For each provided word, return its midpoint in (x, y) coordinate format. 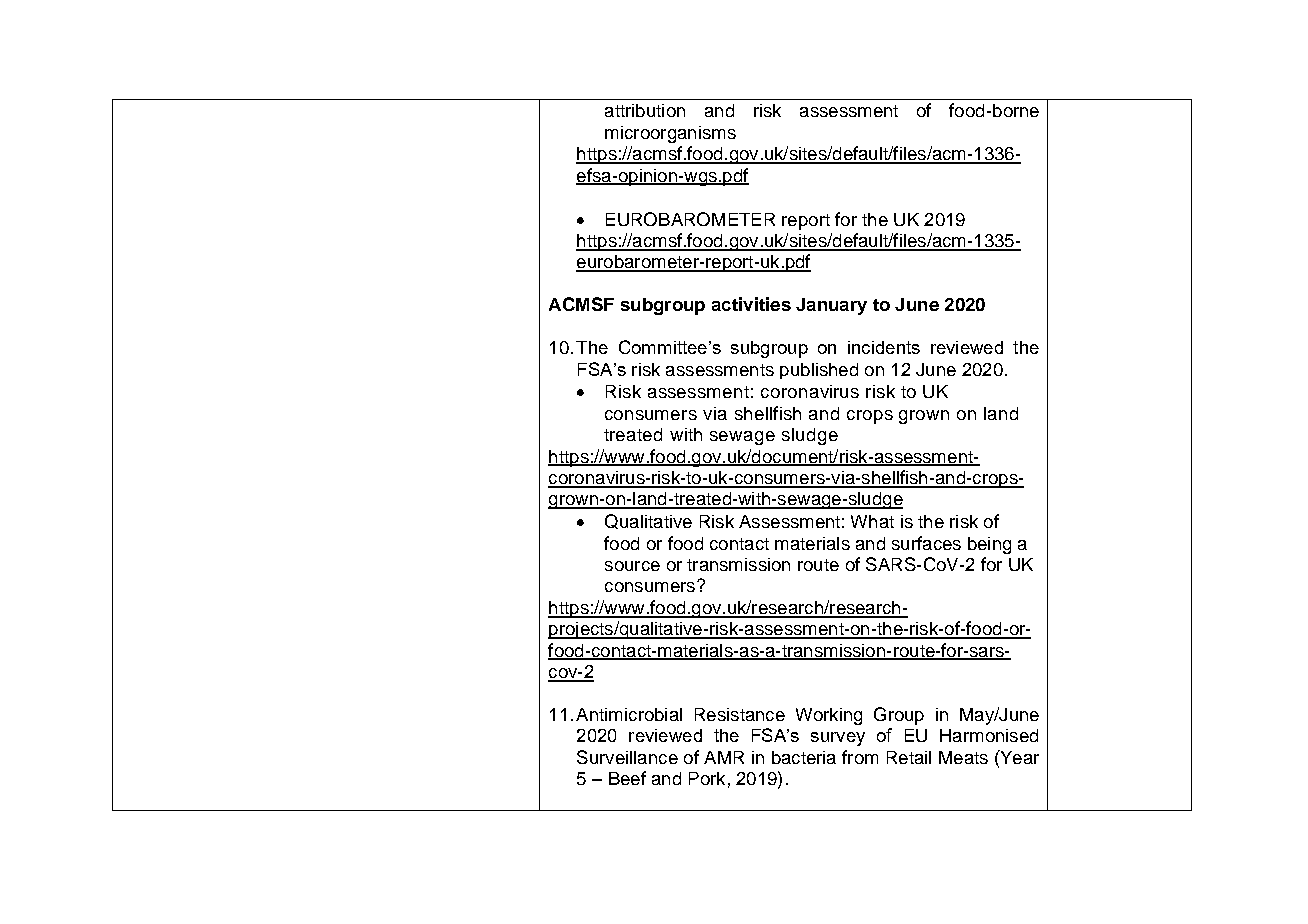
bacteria (804, 757)
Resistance (740, 714)
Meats (963, 757)
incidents (884, 347)
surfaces (926, 543)
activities (751, 304)
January (831, 306)
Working (829, 716)
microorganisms (670, 134)
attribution (645, 110)
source (632, 566)
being (989, 545)
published (819, 371)
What (872, 521)
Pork (707, 778)
